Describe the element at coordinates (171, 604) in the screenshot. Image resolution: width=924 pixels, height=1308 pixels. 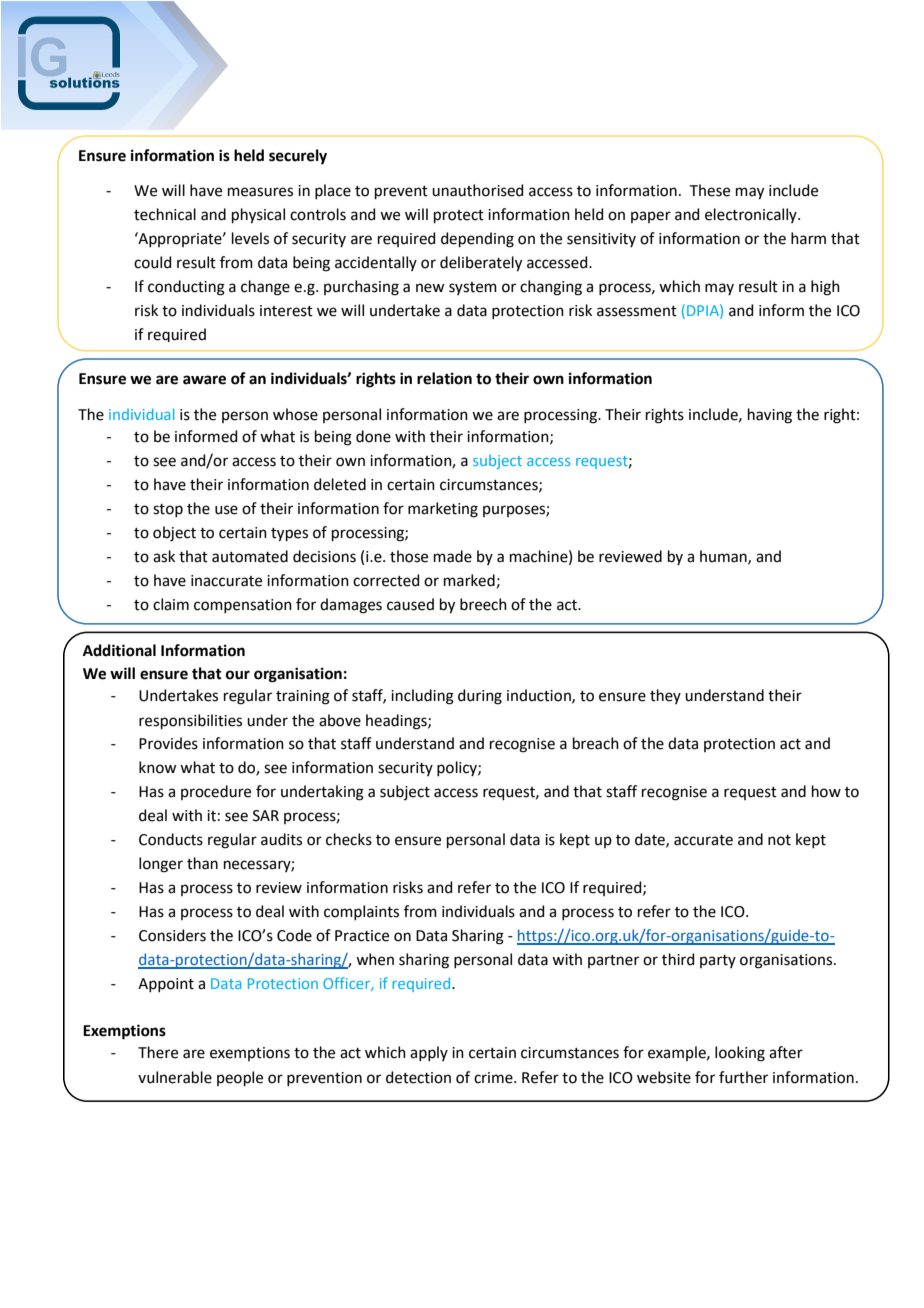
I see `claim` at that location.
